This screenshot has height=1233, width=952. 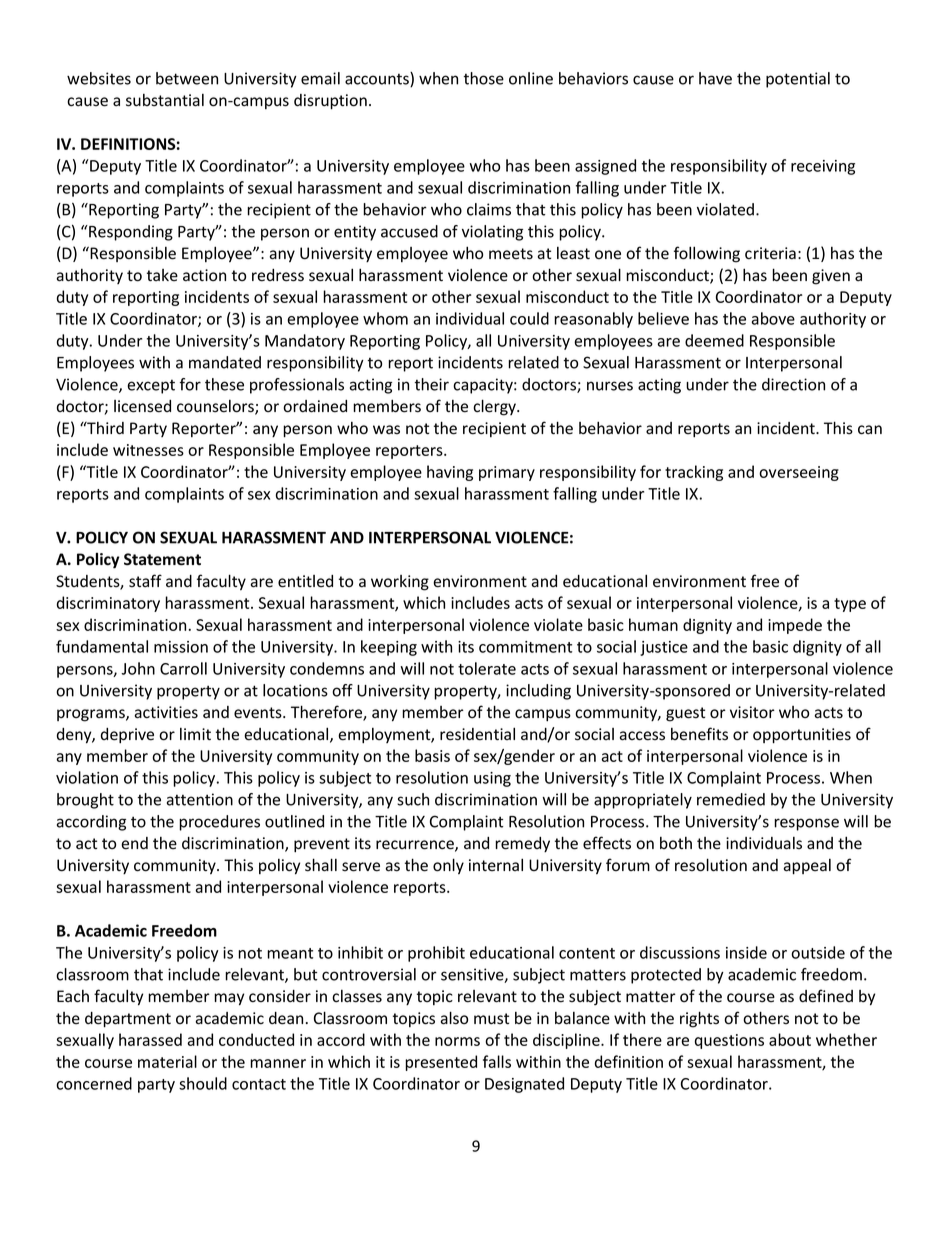 What do you see at coordinates (798, 80) in the screenshot?
I see `potential` at bounding box center [798, 80].
